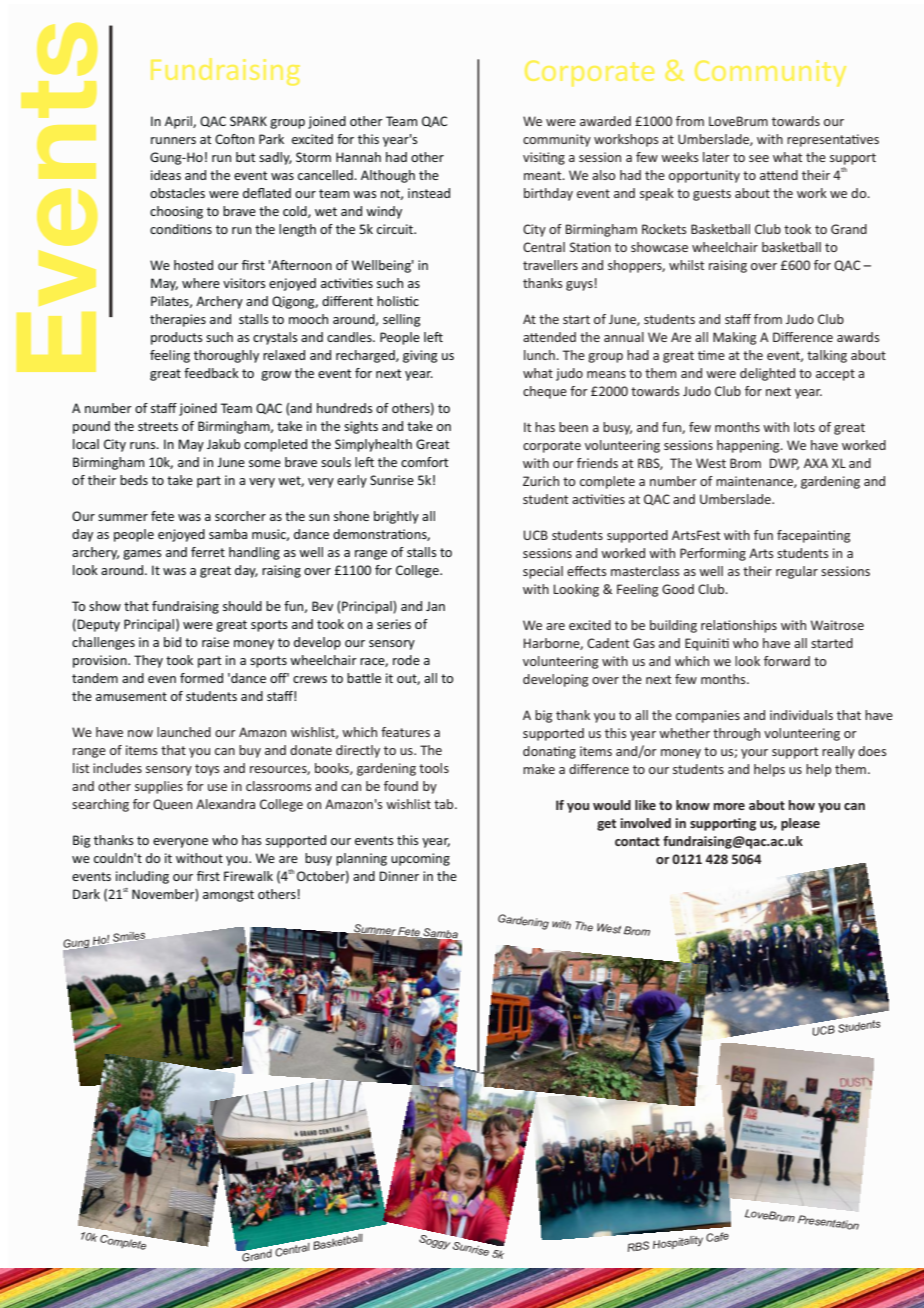 Image resolution: width=924 pixels, height=1308 pixels. What do you see at coordinates (550, 265) in the image?
I see `travellers` at bounding box center [550, 265].
